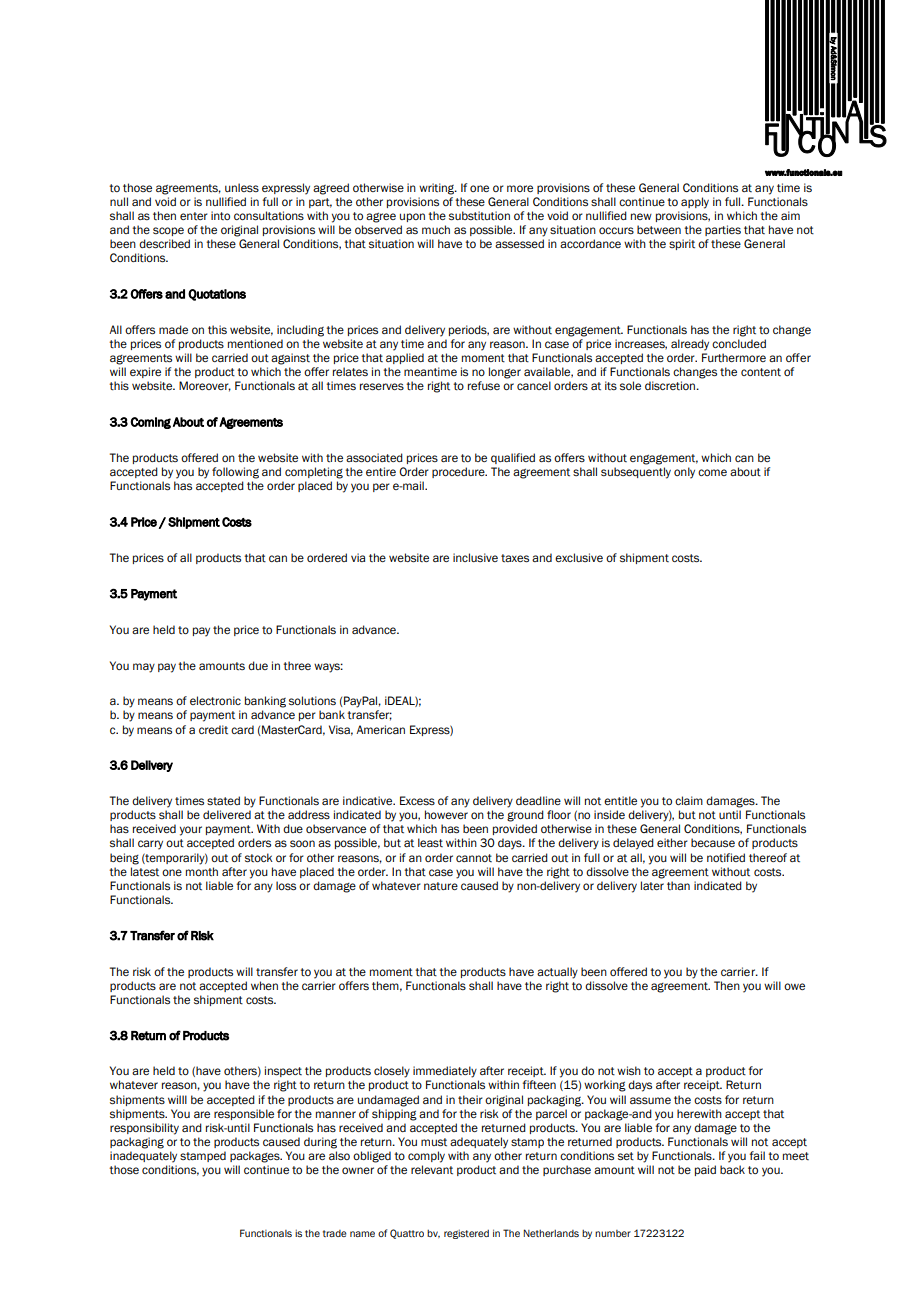 The width and height of the page is (924, 1308). What do you see at coordinates (712, 472) in the page?
I see `come` at bounding box center [712, 472].
